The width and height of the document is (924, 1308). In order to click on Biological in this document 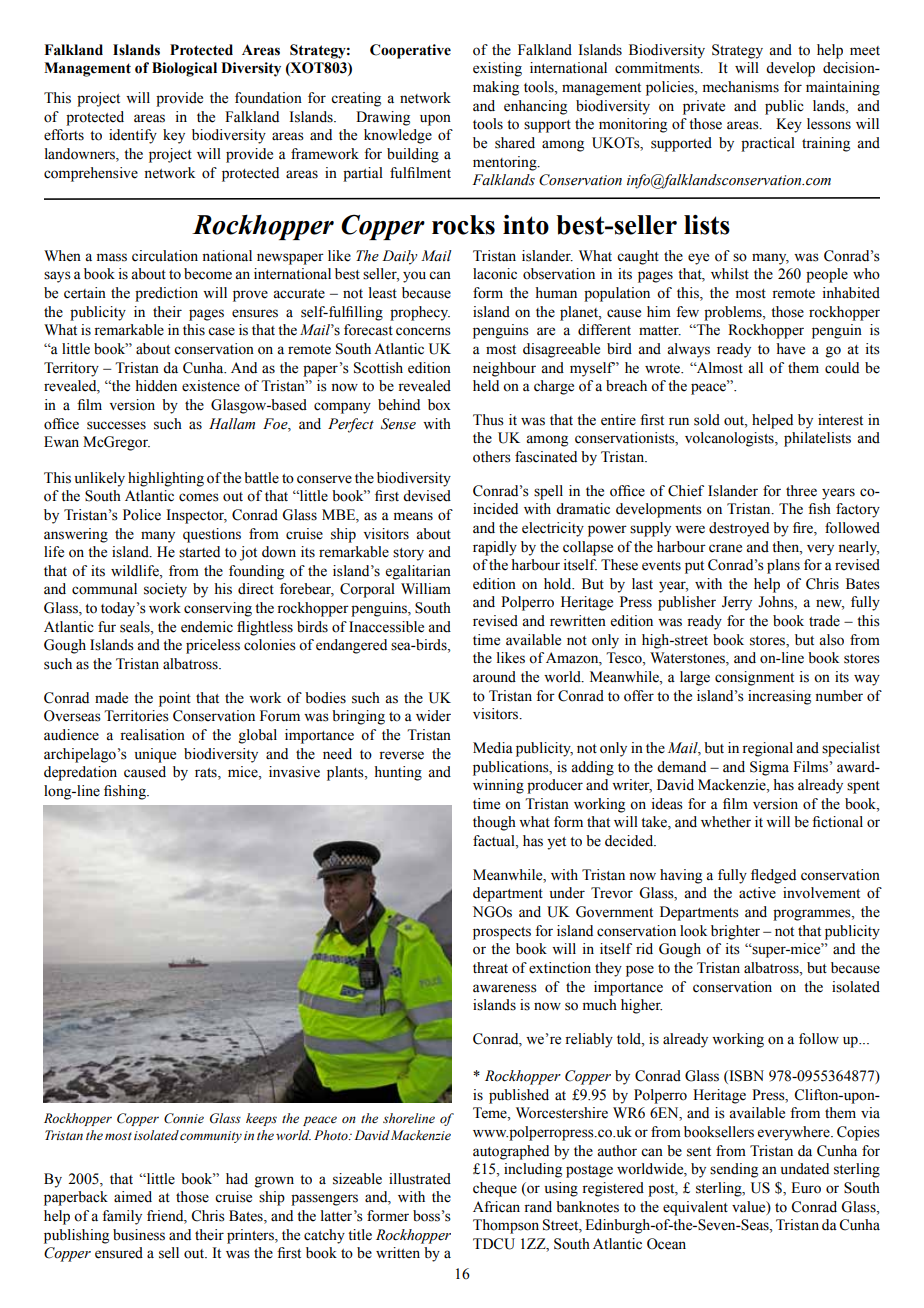, I will do `click(184, 69)`.
